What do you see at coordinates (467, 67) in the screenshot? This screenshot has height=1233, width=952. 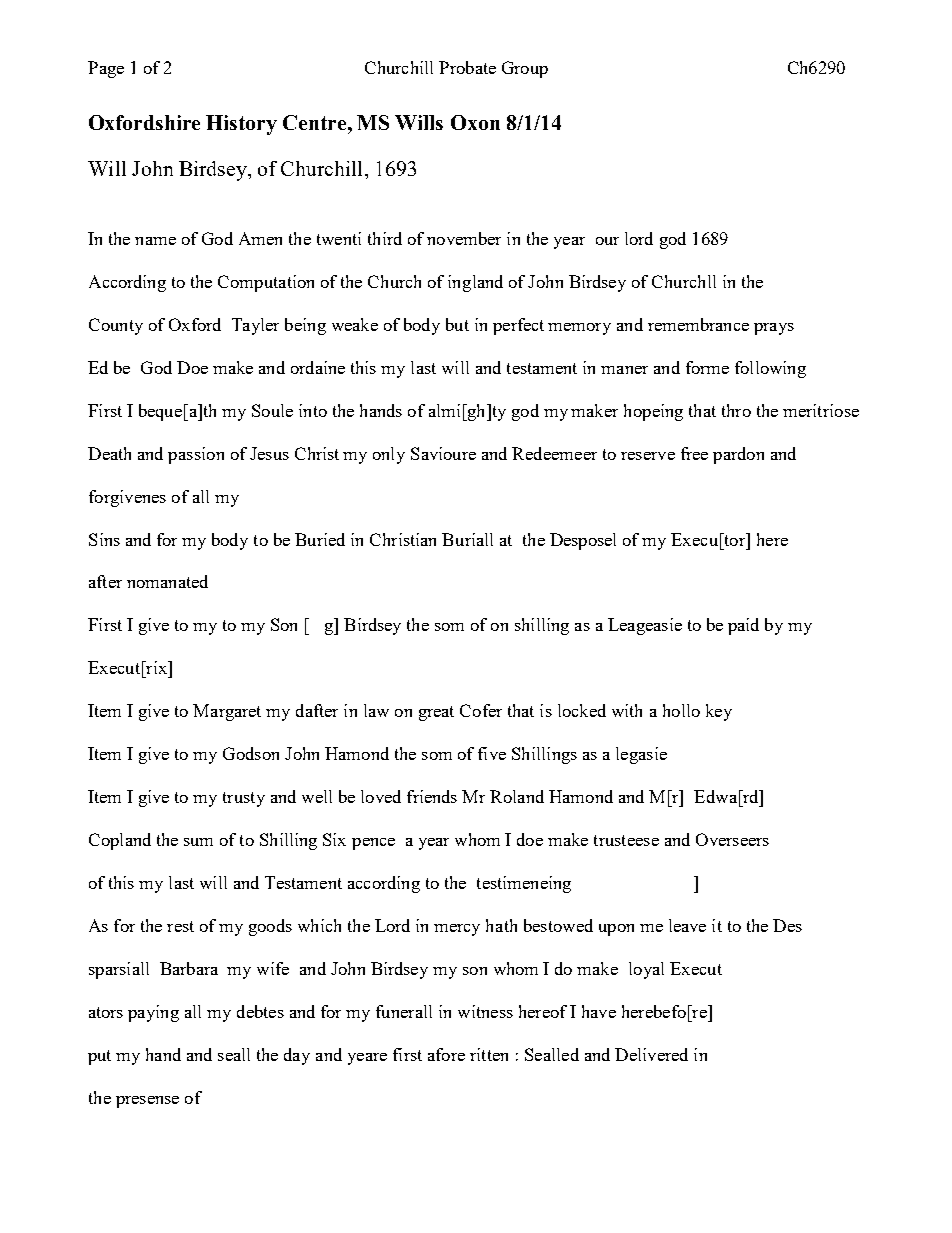 I see `Probate` at bounding box center [467, 67].
